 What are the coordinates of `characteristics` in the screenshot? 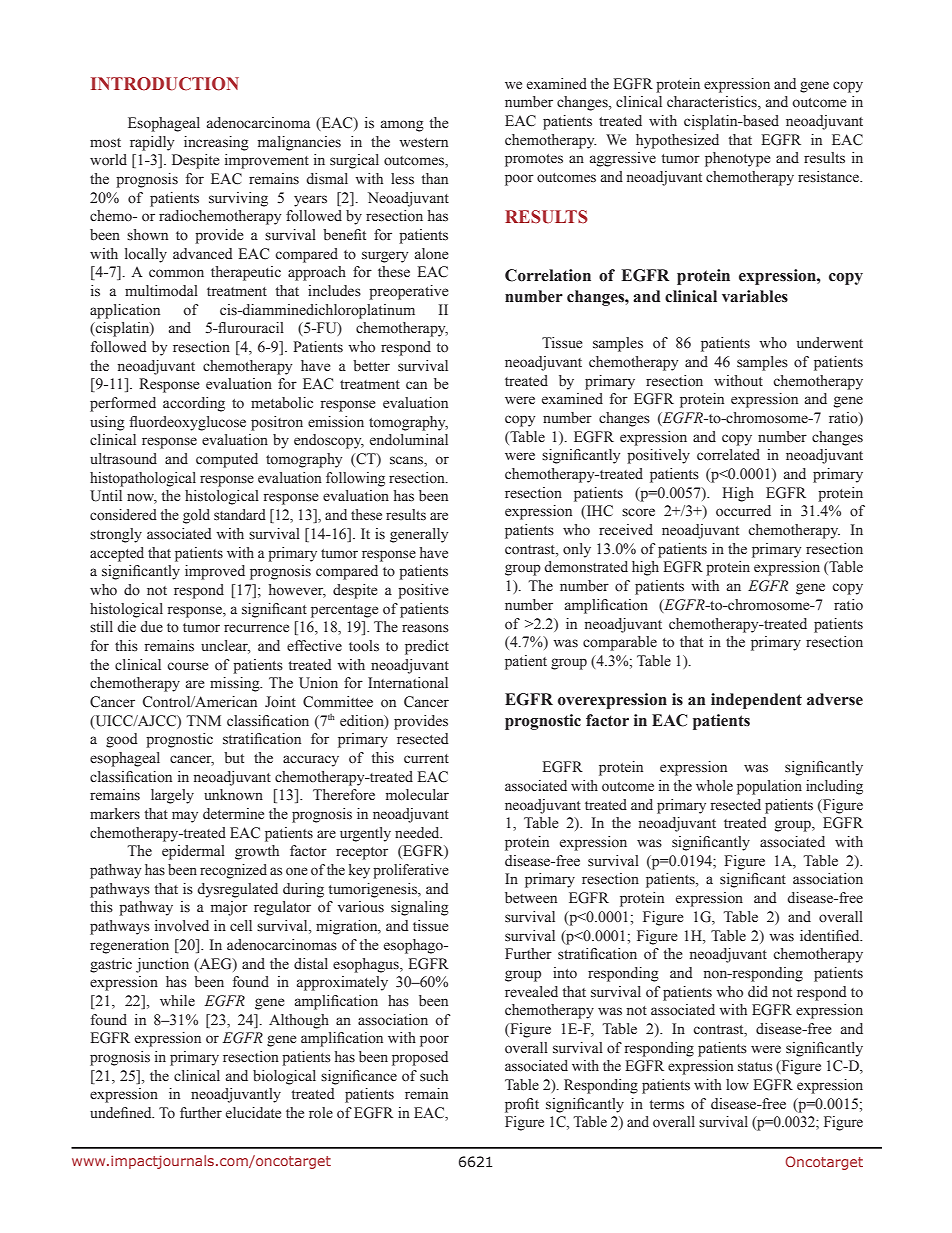 It's located at (713, 103).
